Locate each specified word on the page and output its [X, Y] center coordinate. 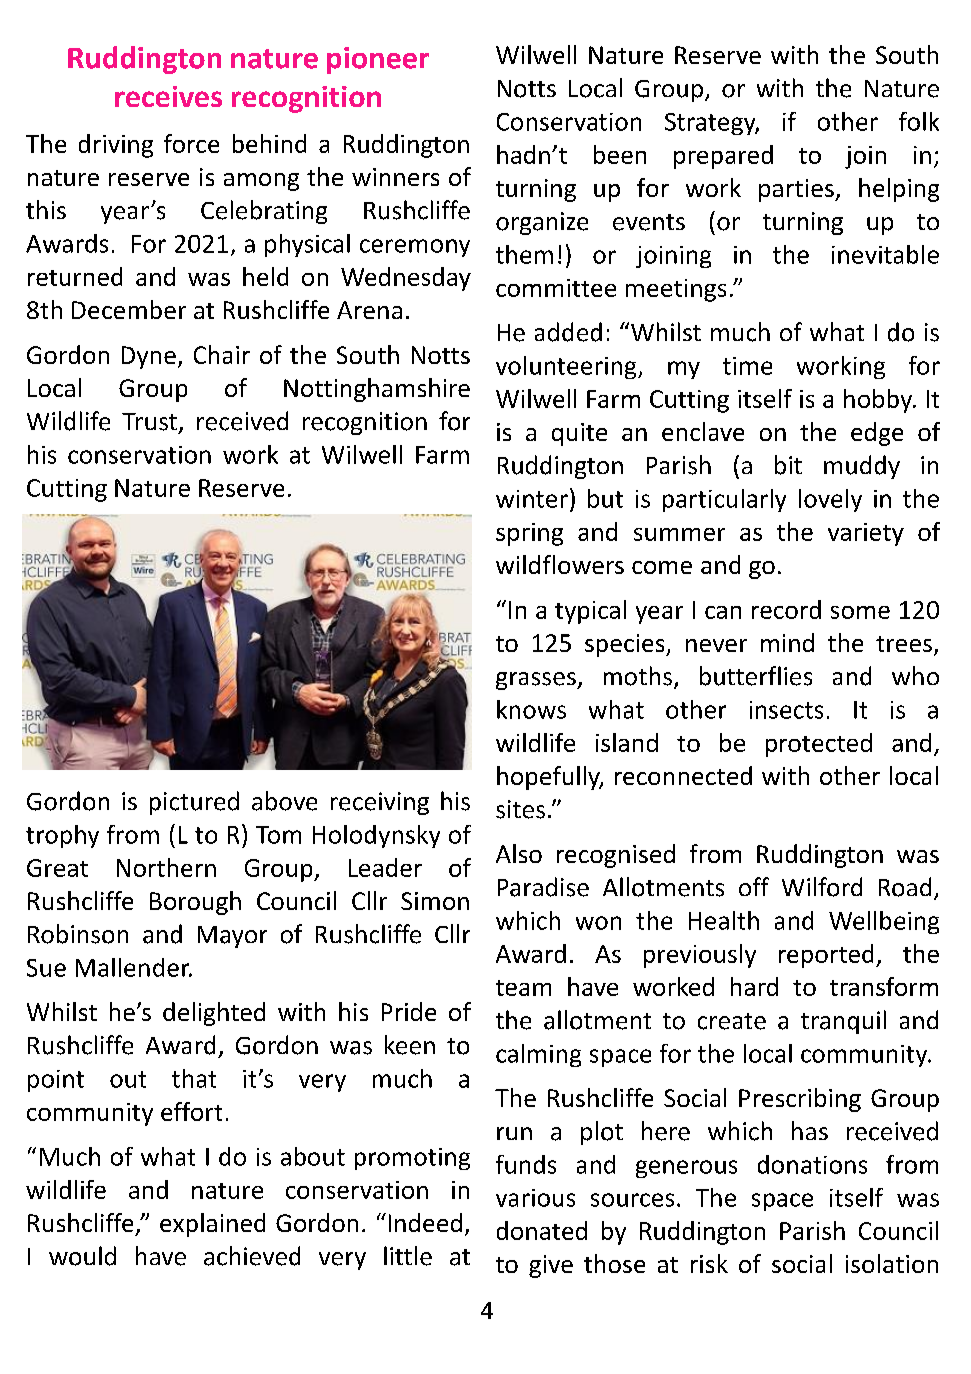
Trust [149, 422]
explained [212, 1225]
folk [919, 121]
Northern [166, 867]
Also [519, 853]
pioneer [378, 60]
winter [532, 499]
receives [168, 96]
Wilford [822, 887]
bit [788, 465]
